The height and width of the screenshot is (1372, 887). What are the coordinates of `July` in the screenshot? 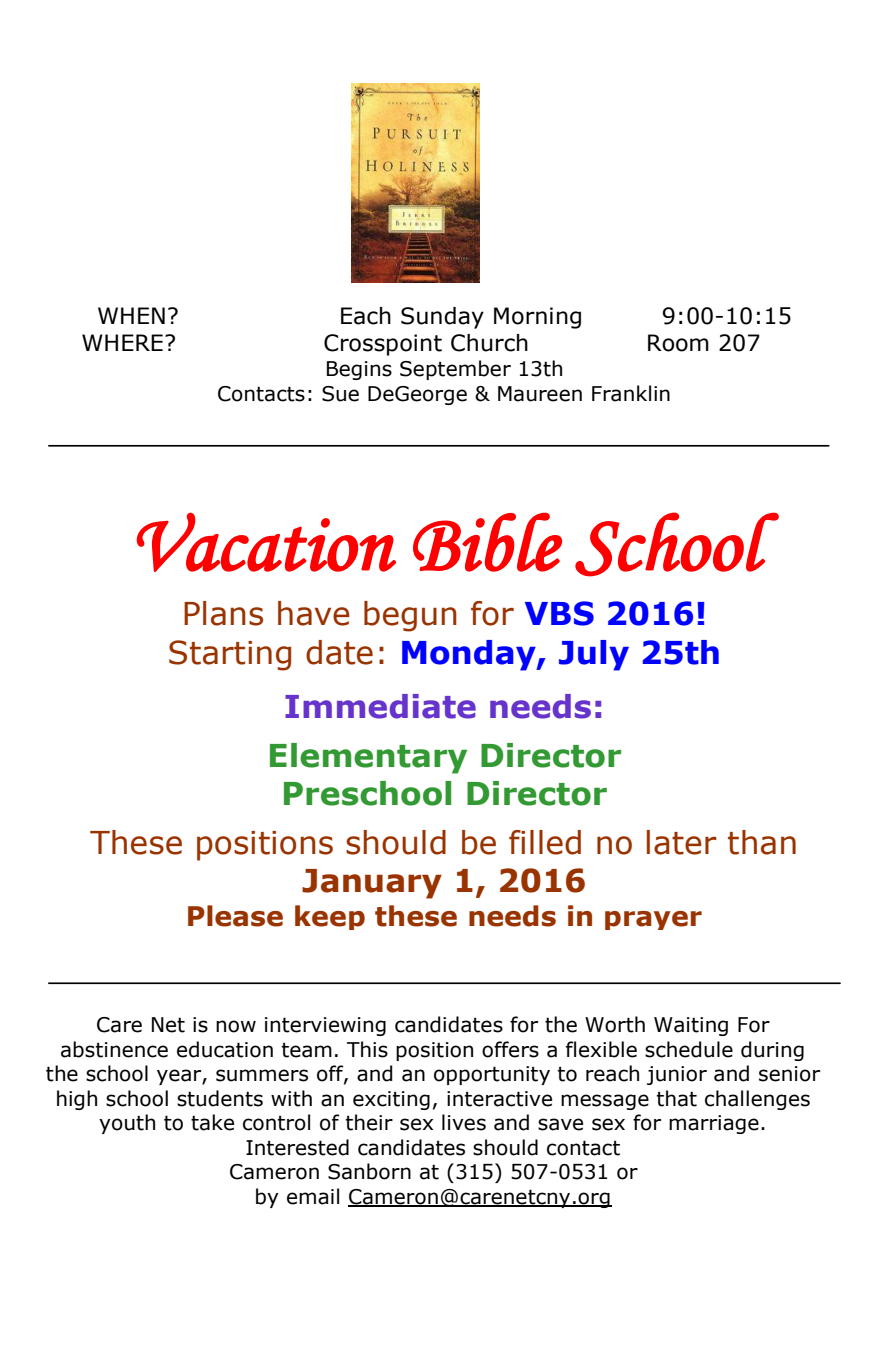 It's located at (594, 655).
